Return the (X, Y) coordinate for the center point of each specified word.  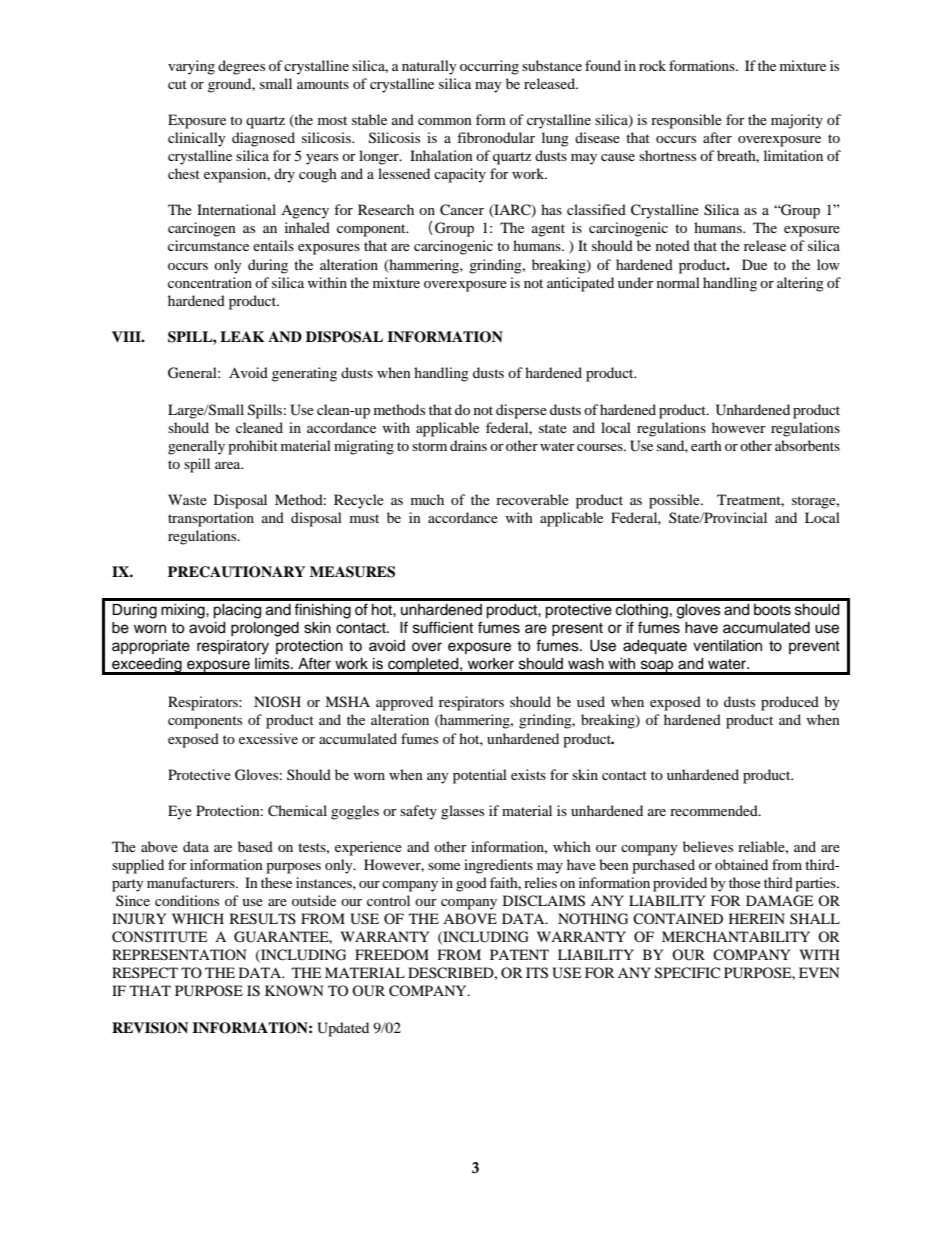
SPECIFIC (687, 973)
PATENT (519, 954)
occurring (489, 67)
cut (177, 84)
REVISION (150, 1028)
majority (797, 121)
